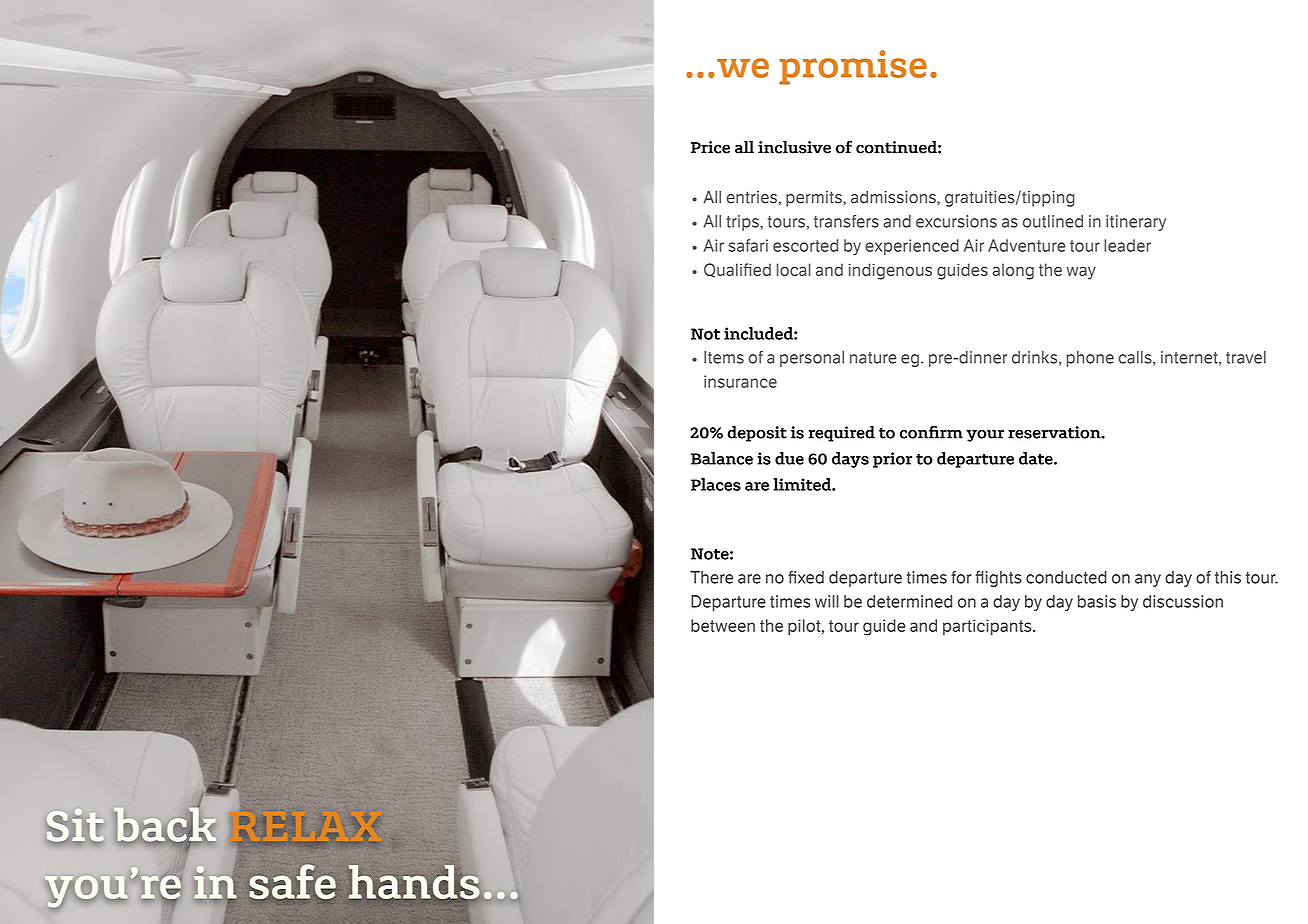 The height and width of the image is (924, 1308). I want to click on Price, so click(710, 147).
